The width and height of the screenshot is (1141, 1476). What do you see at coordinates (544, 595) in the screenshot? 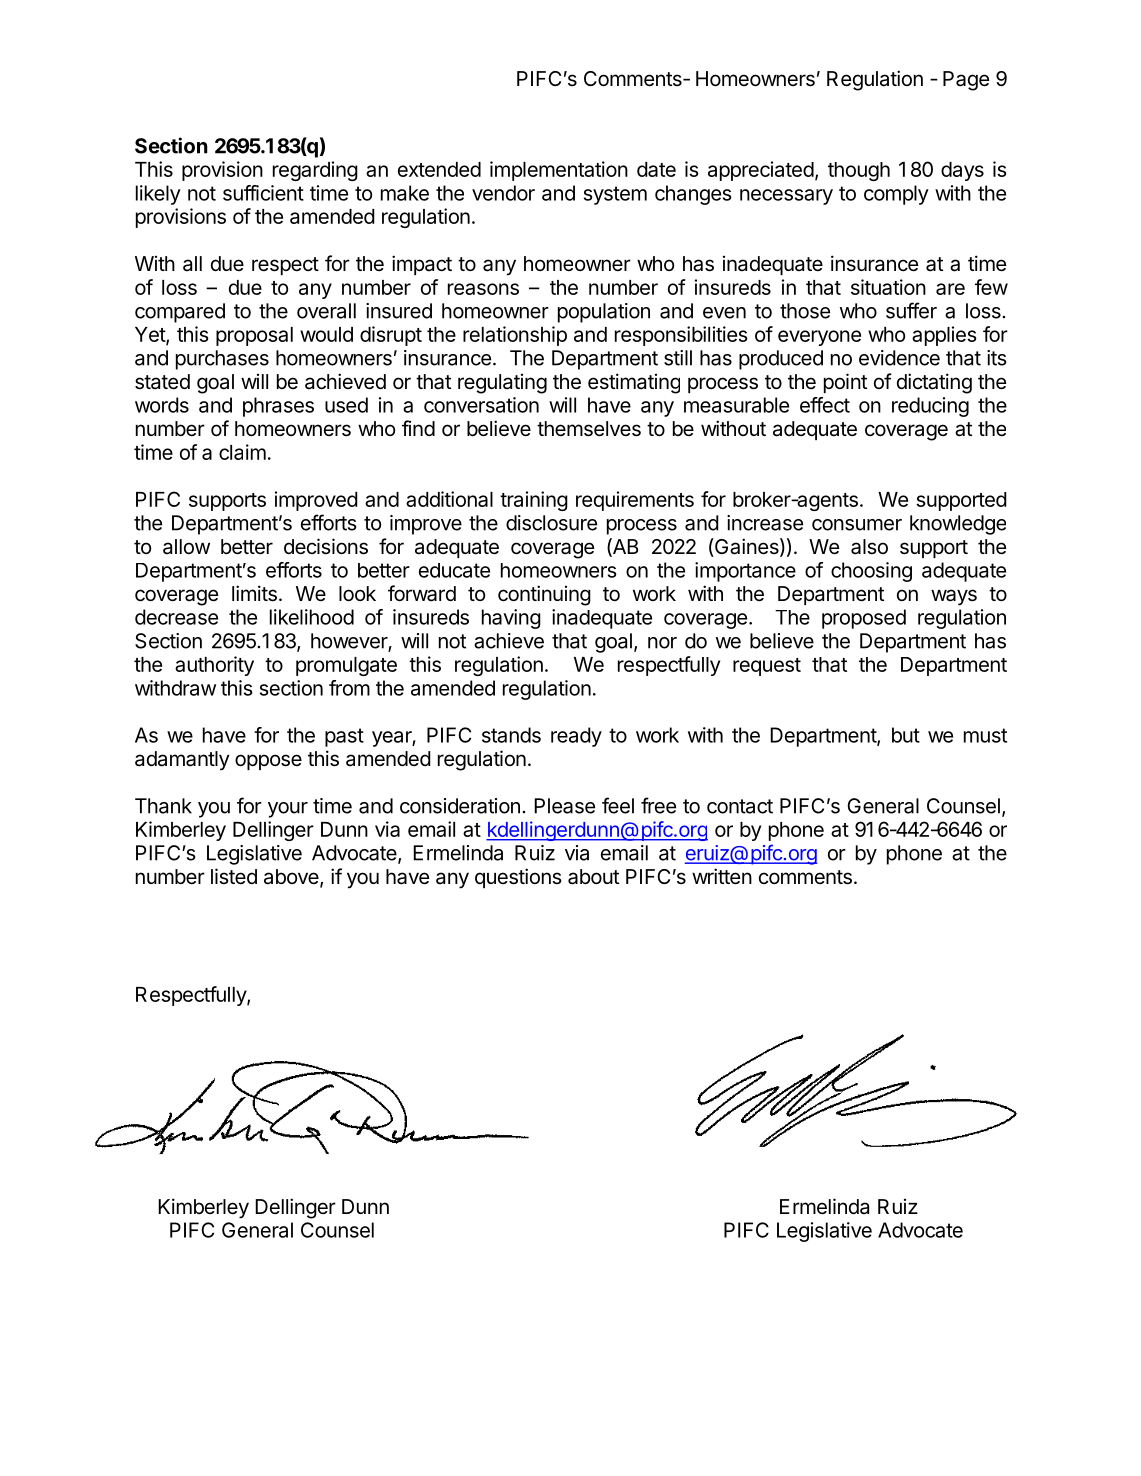
I see `continuing` at bounding box center [544, 595].
